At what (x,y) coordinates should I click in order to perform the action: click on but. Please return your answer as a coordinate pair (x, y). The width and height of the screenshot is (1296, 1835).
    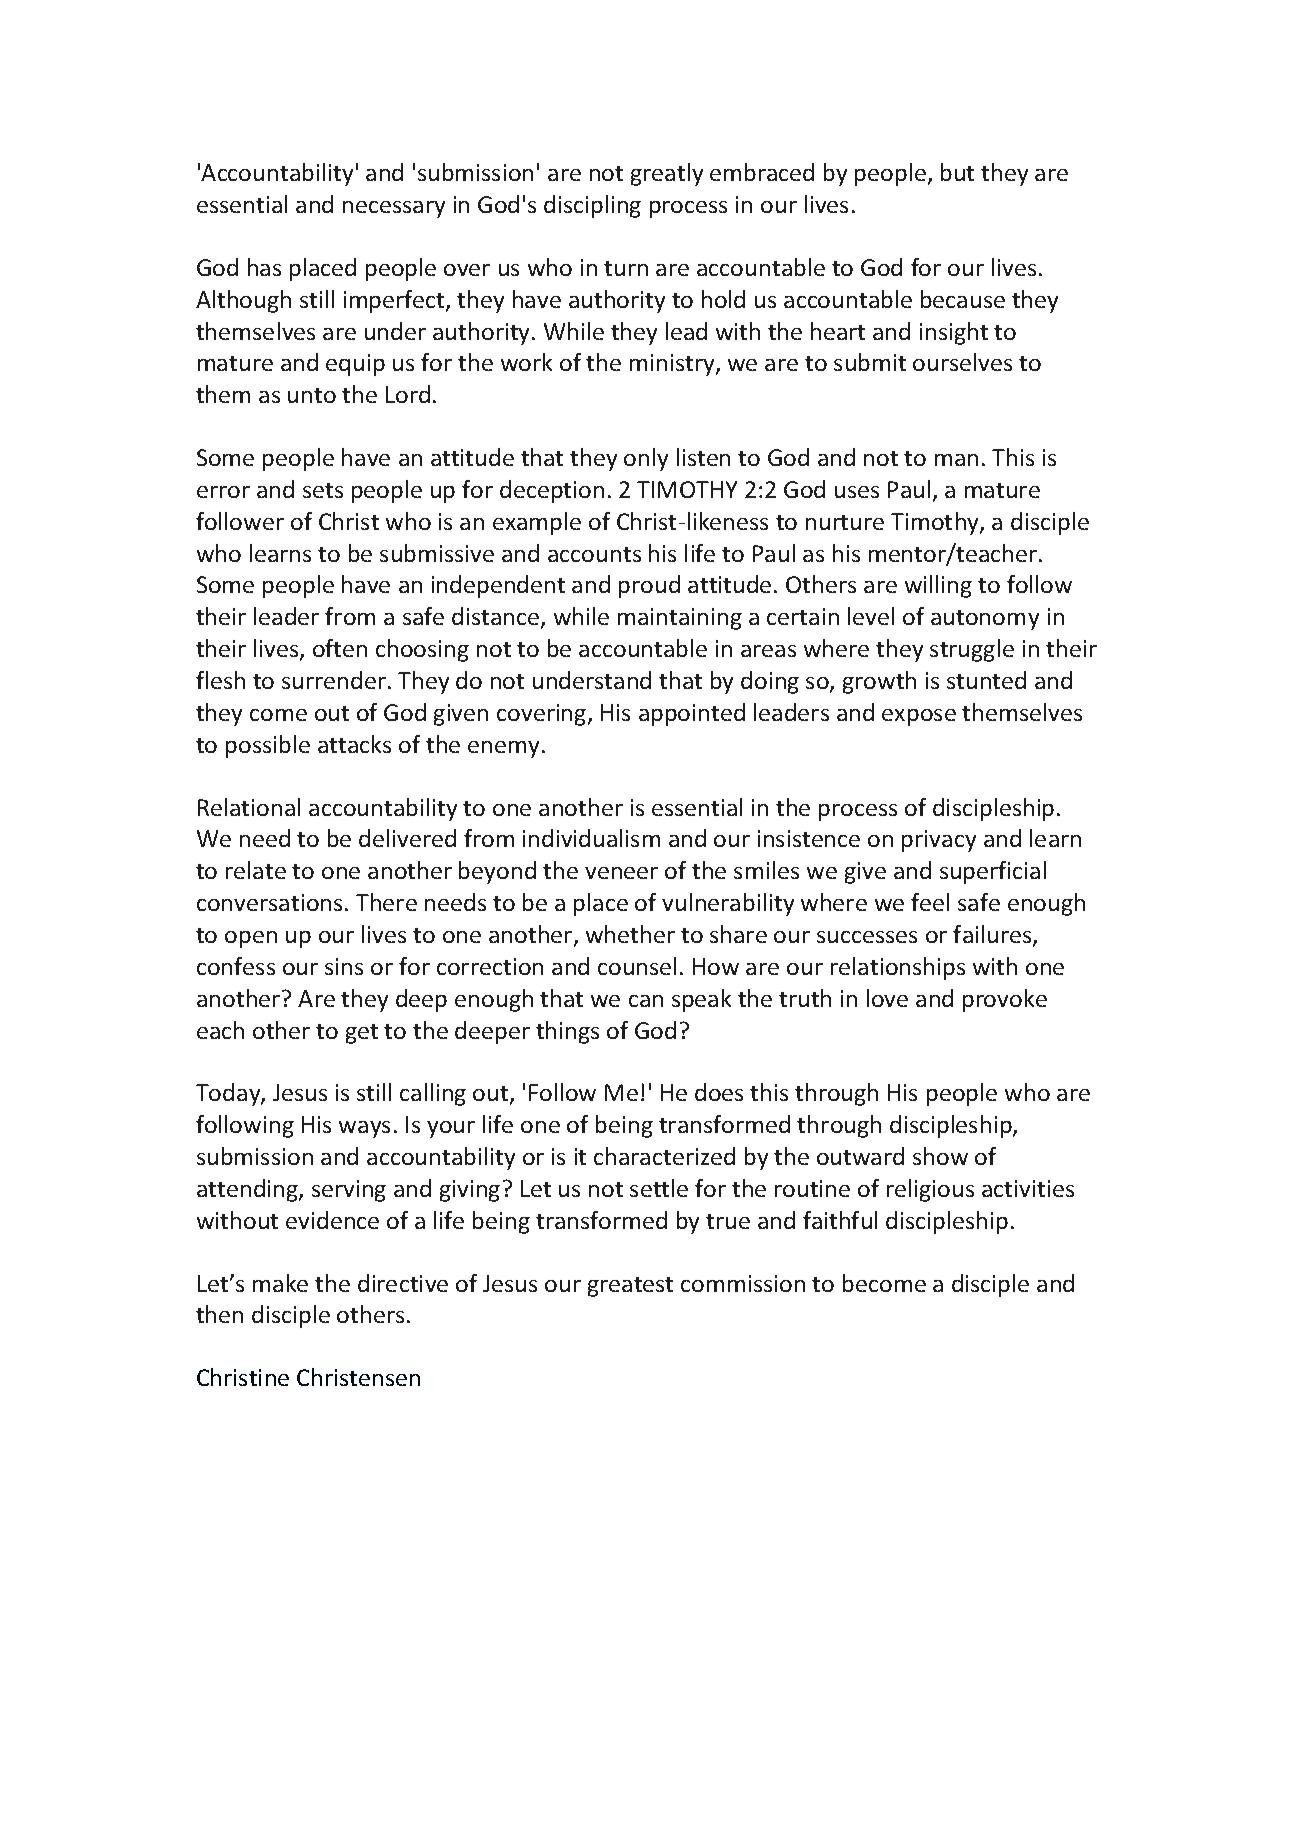
    Looking at the image, I should click on (957, 172).
